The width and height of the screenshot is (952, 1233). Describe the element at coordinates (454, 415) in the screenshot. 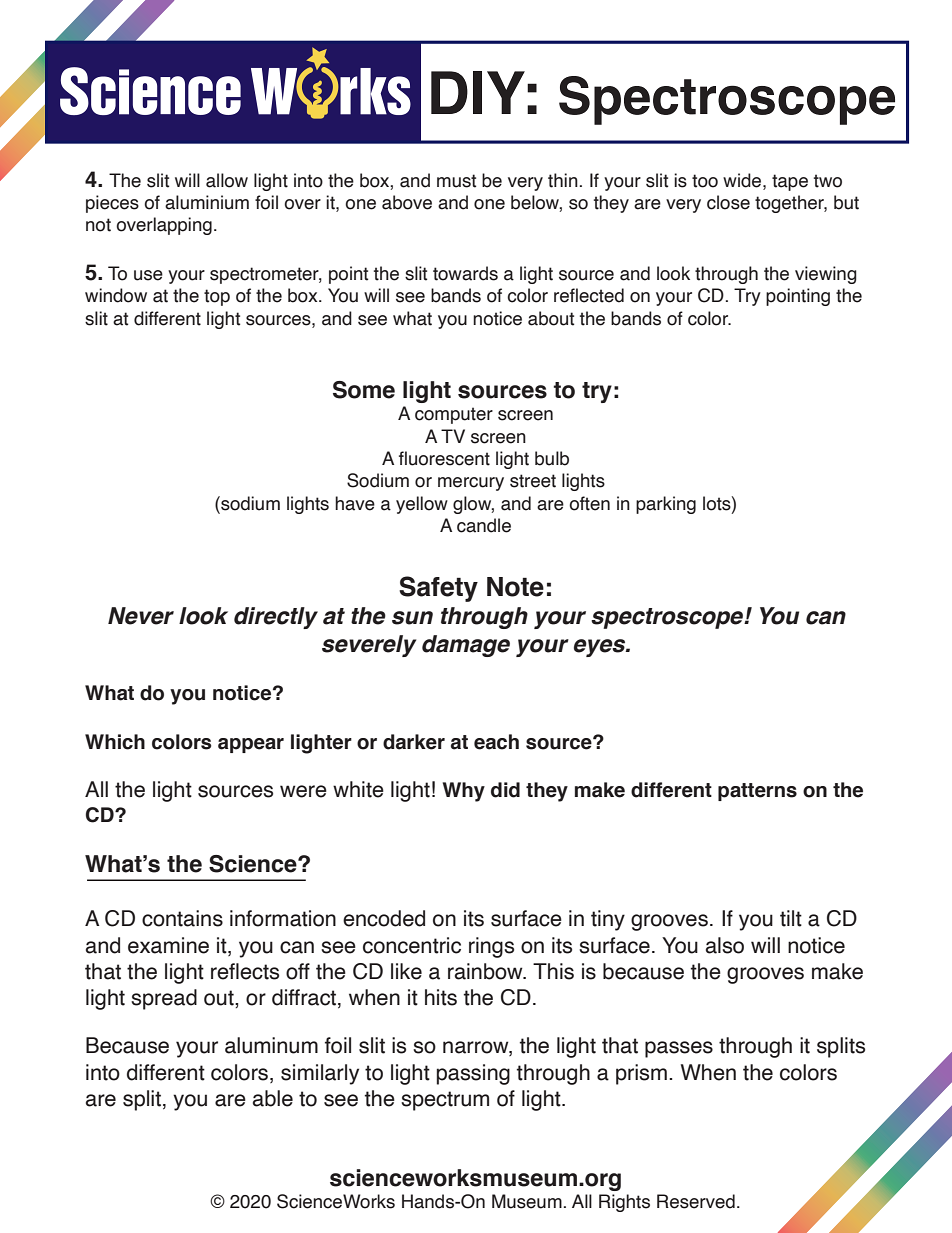

I see `computer` at that location.
